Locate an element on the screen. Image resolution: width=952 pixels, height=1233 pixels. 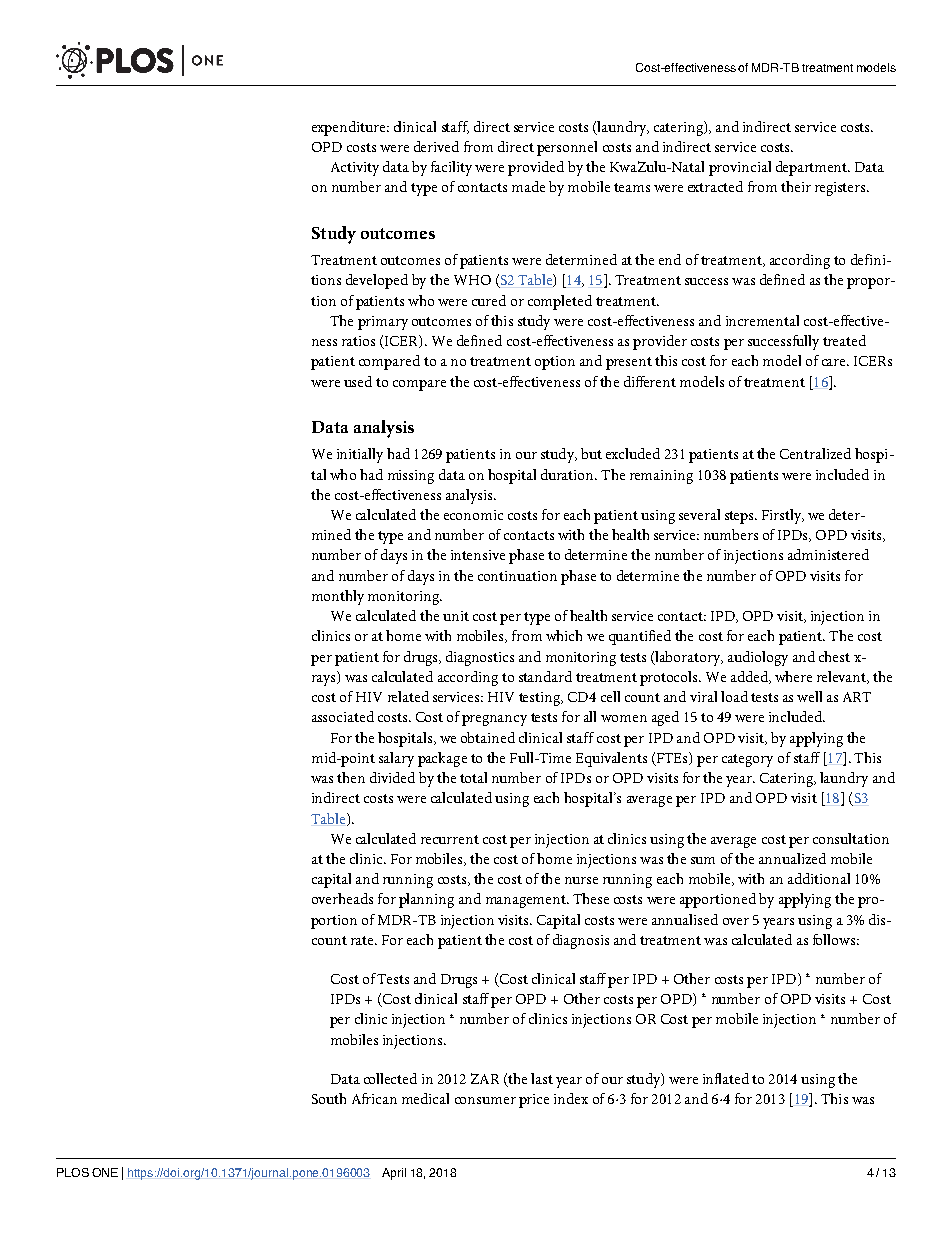
steps is located at coordinates (740, 517).
